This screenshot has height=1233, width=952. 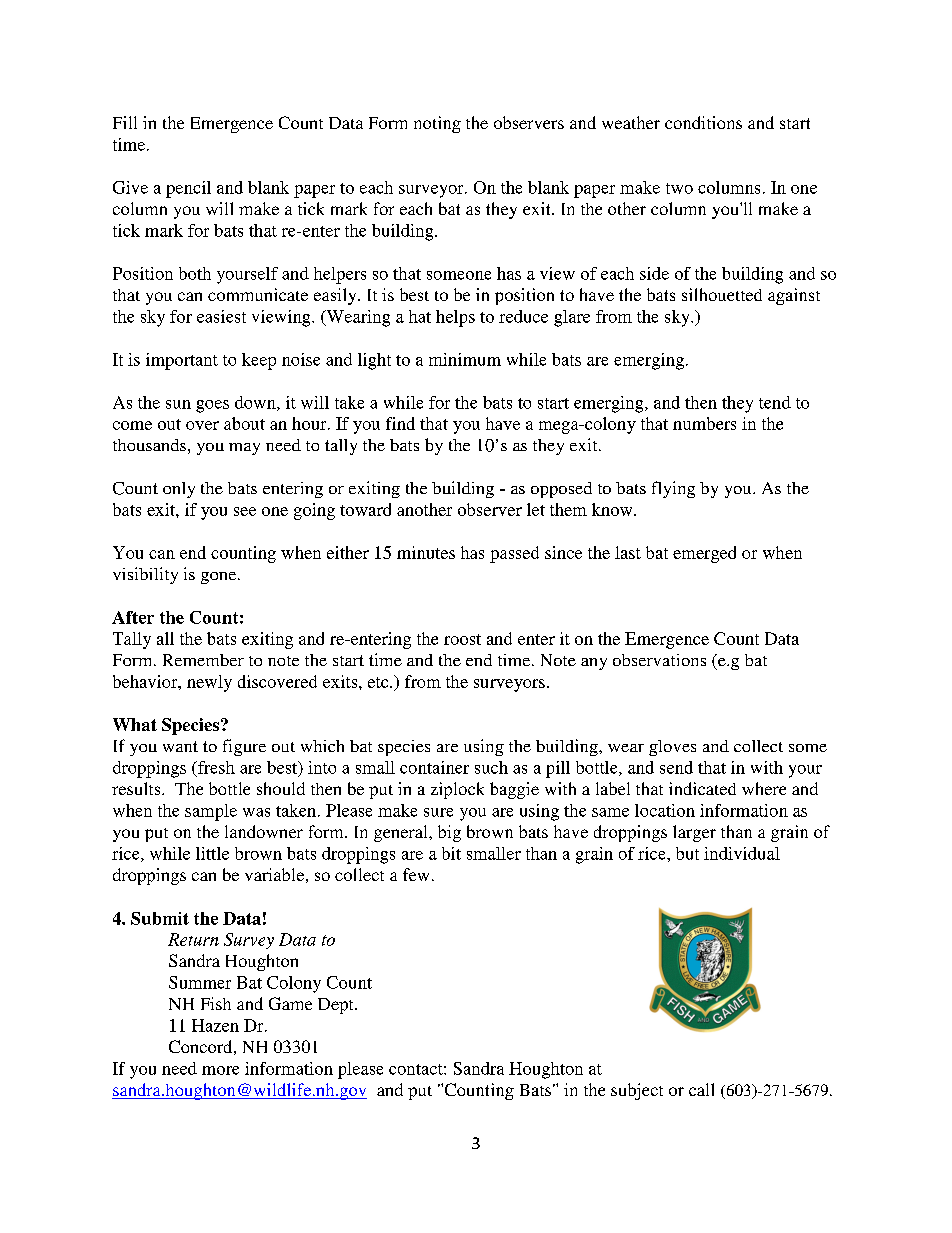 What do you see at coordinates (694, 833) in the screenshot?
I see `larger` at bounding box center [694, 833].
